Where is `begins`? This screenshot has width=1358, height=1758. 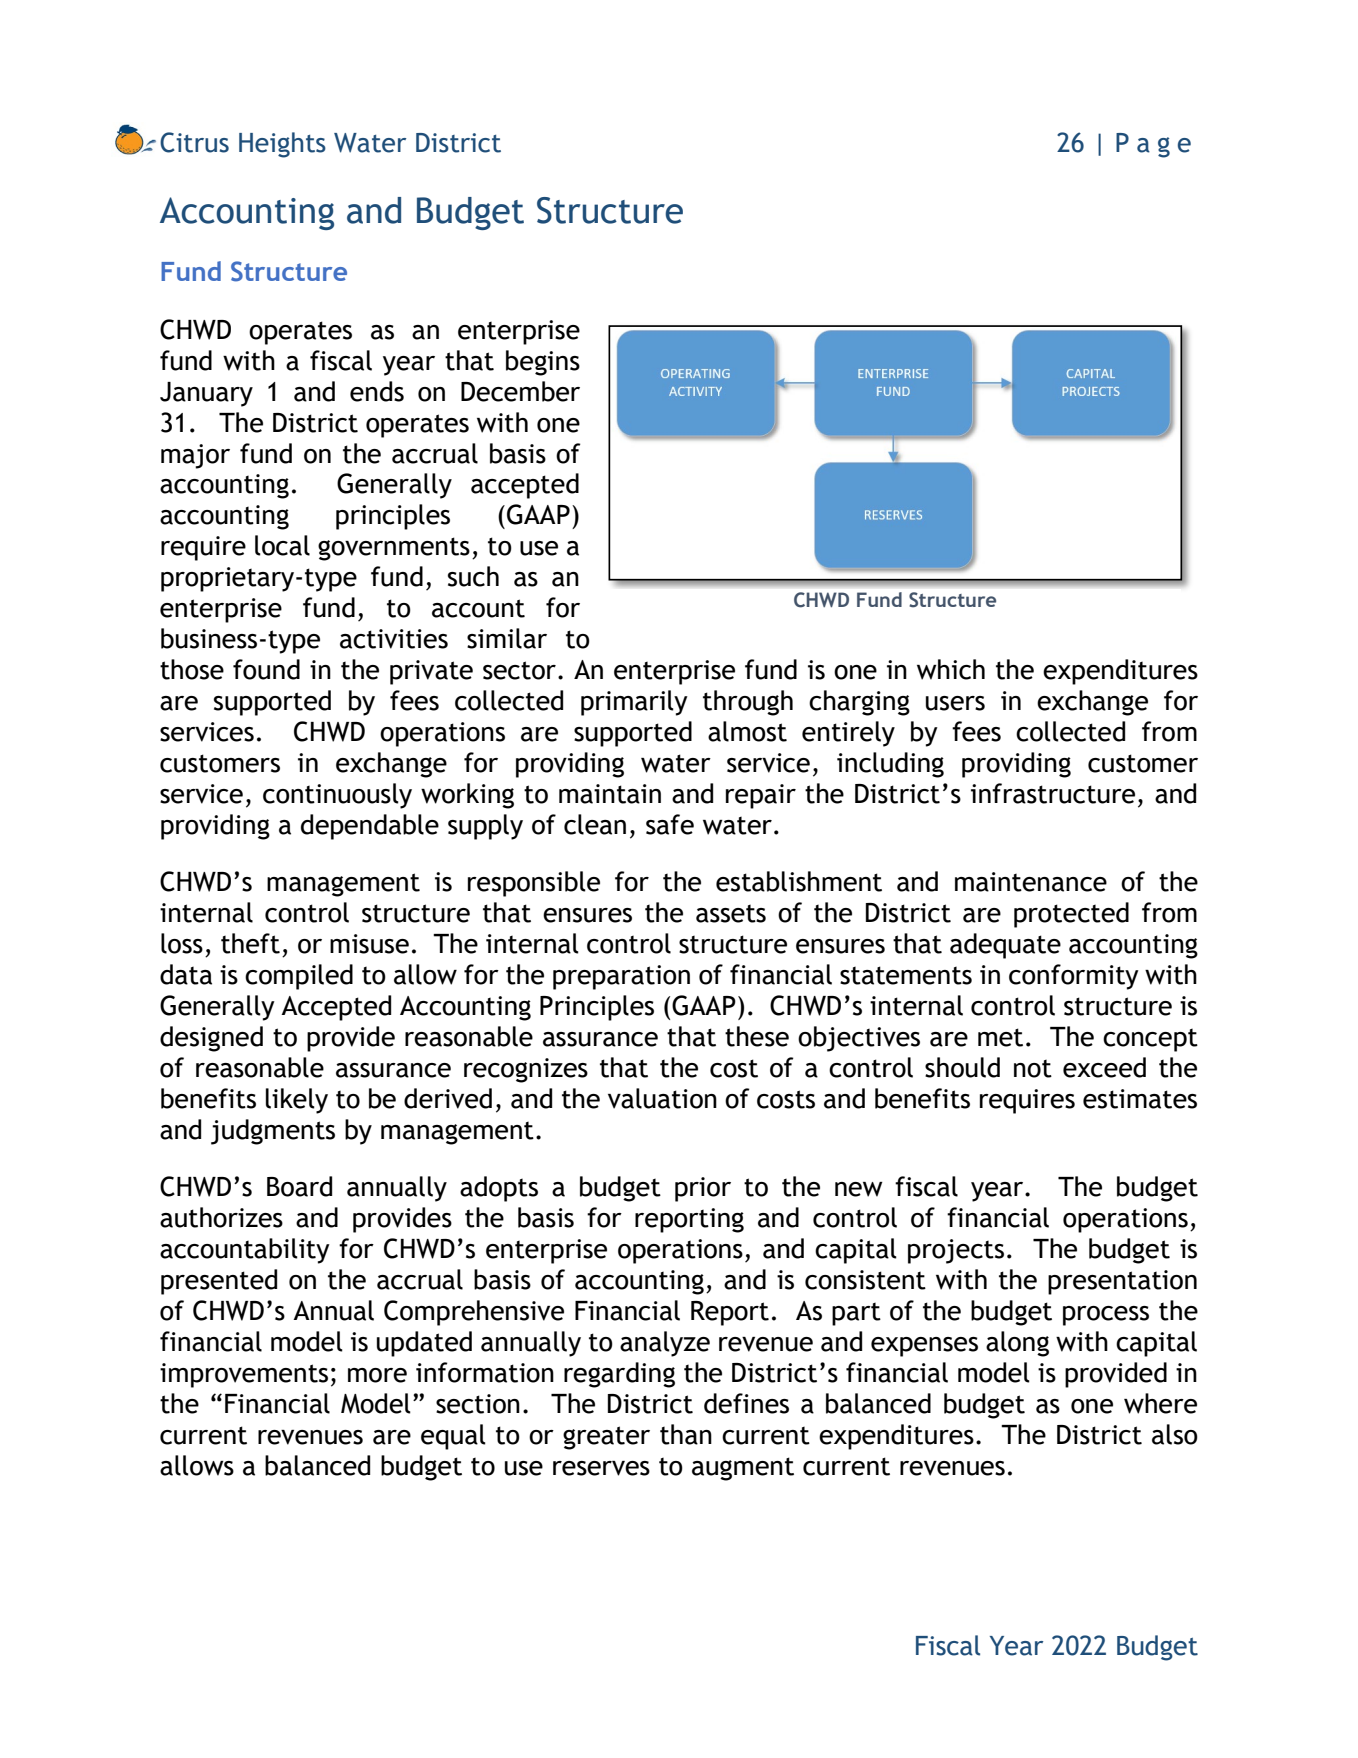
begins is located at coordinates (543, 363).
